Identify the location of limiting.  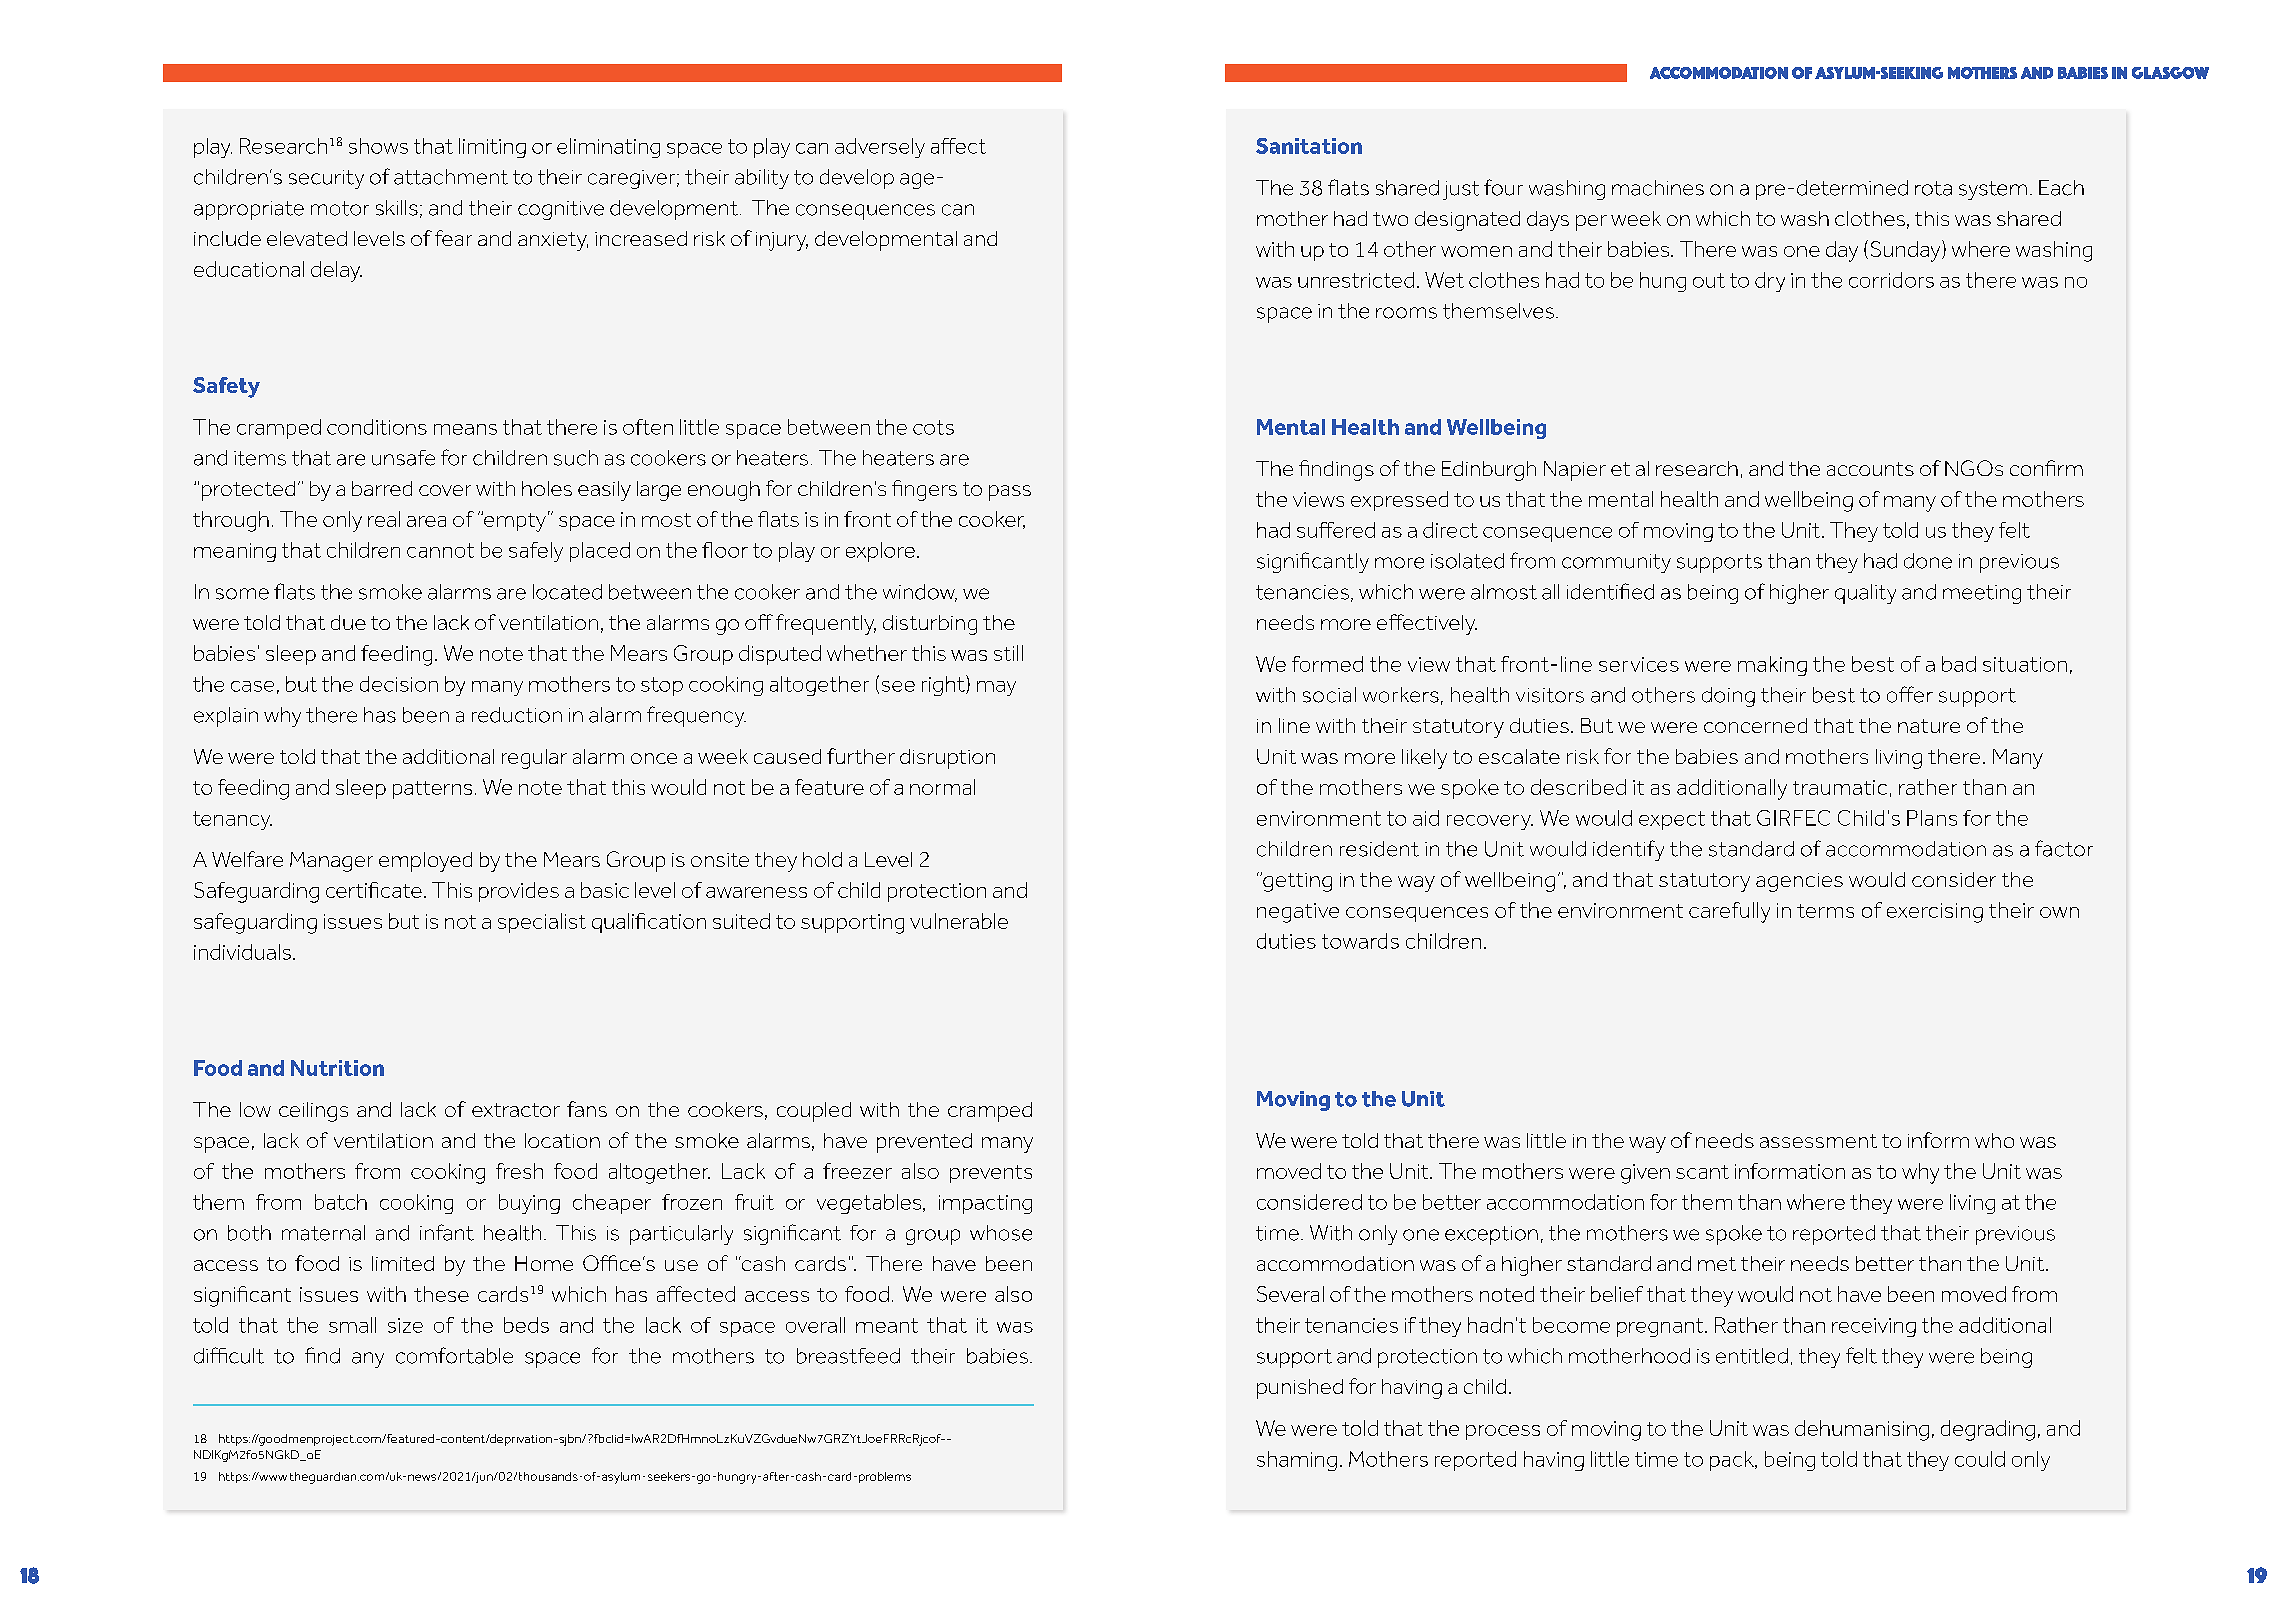
(492, 148).
